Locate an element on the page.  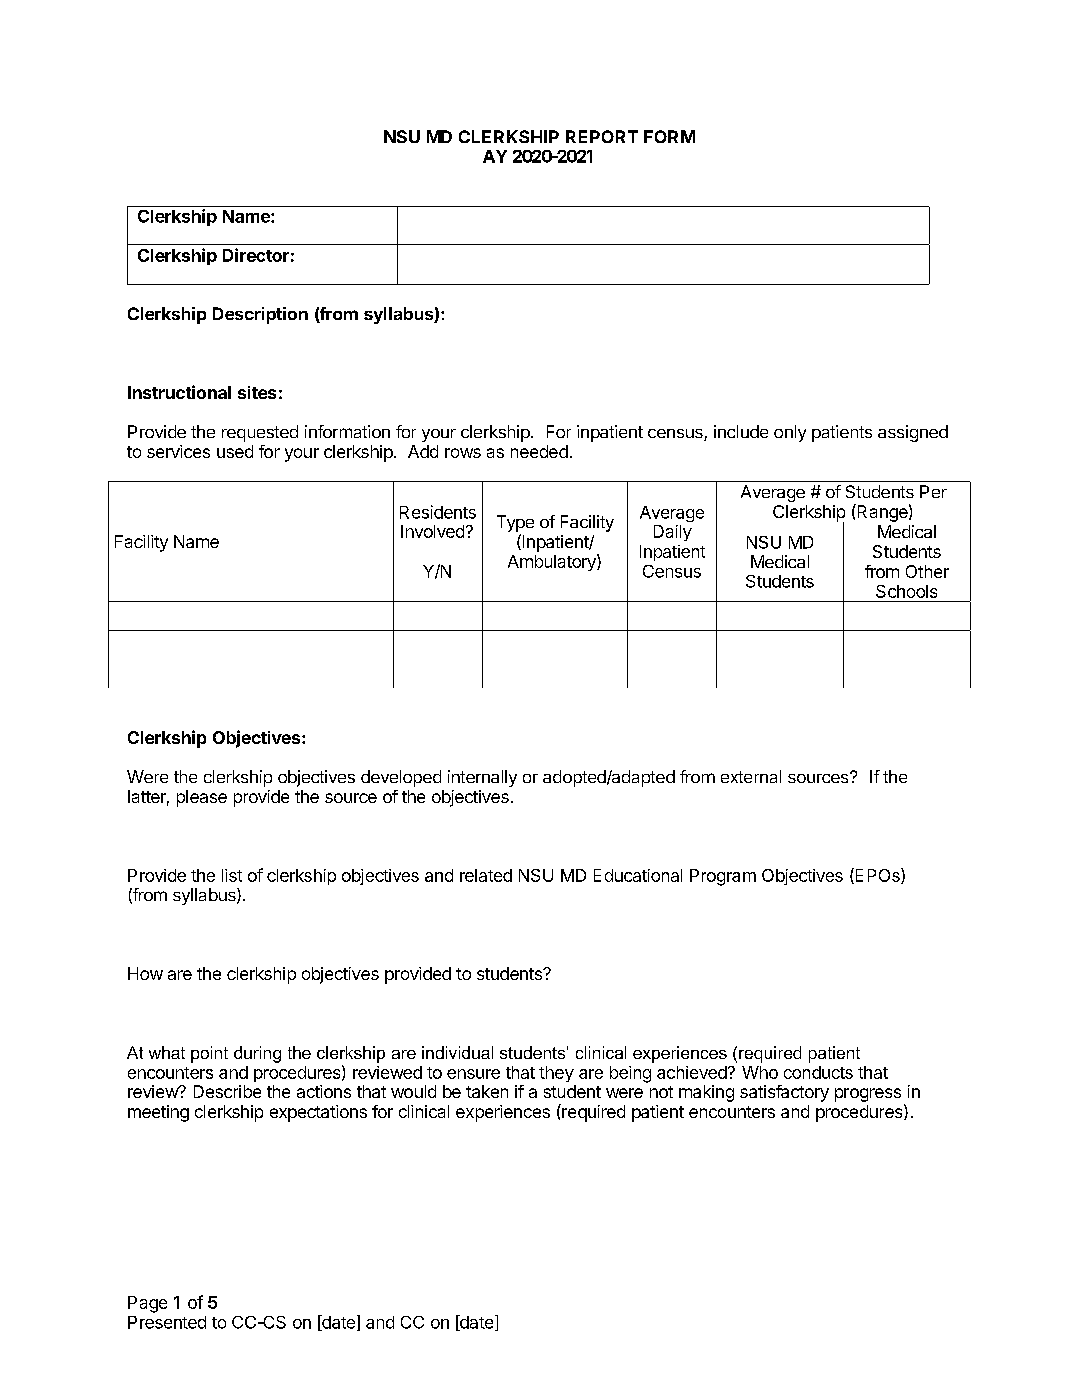
REPORT is located at coordinates (602, 136).
